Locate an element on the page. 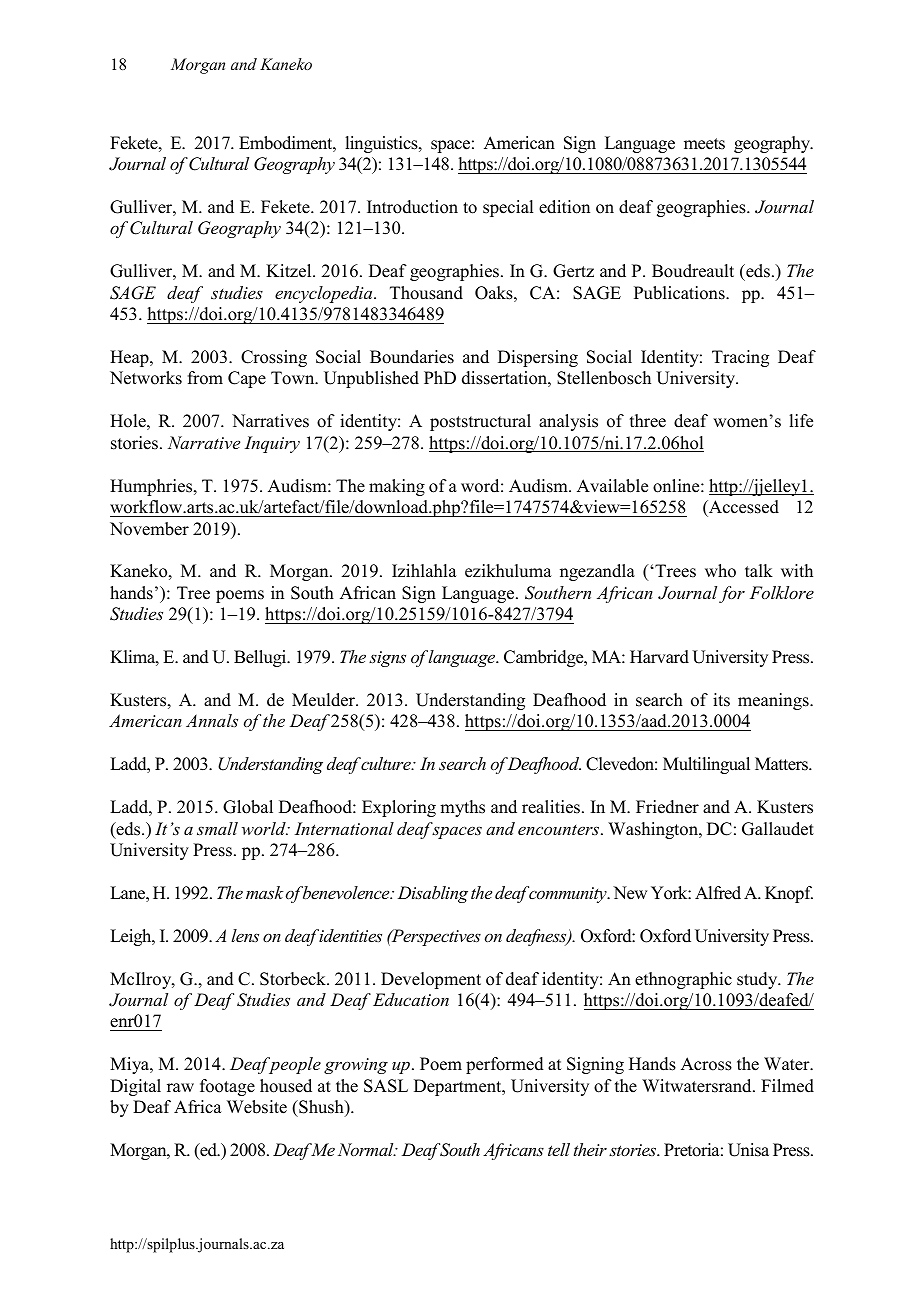  Multilingual is located at coordinates (706, 765).
